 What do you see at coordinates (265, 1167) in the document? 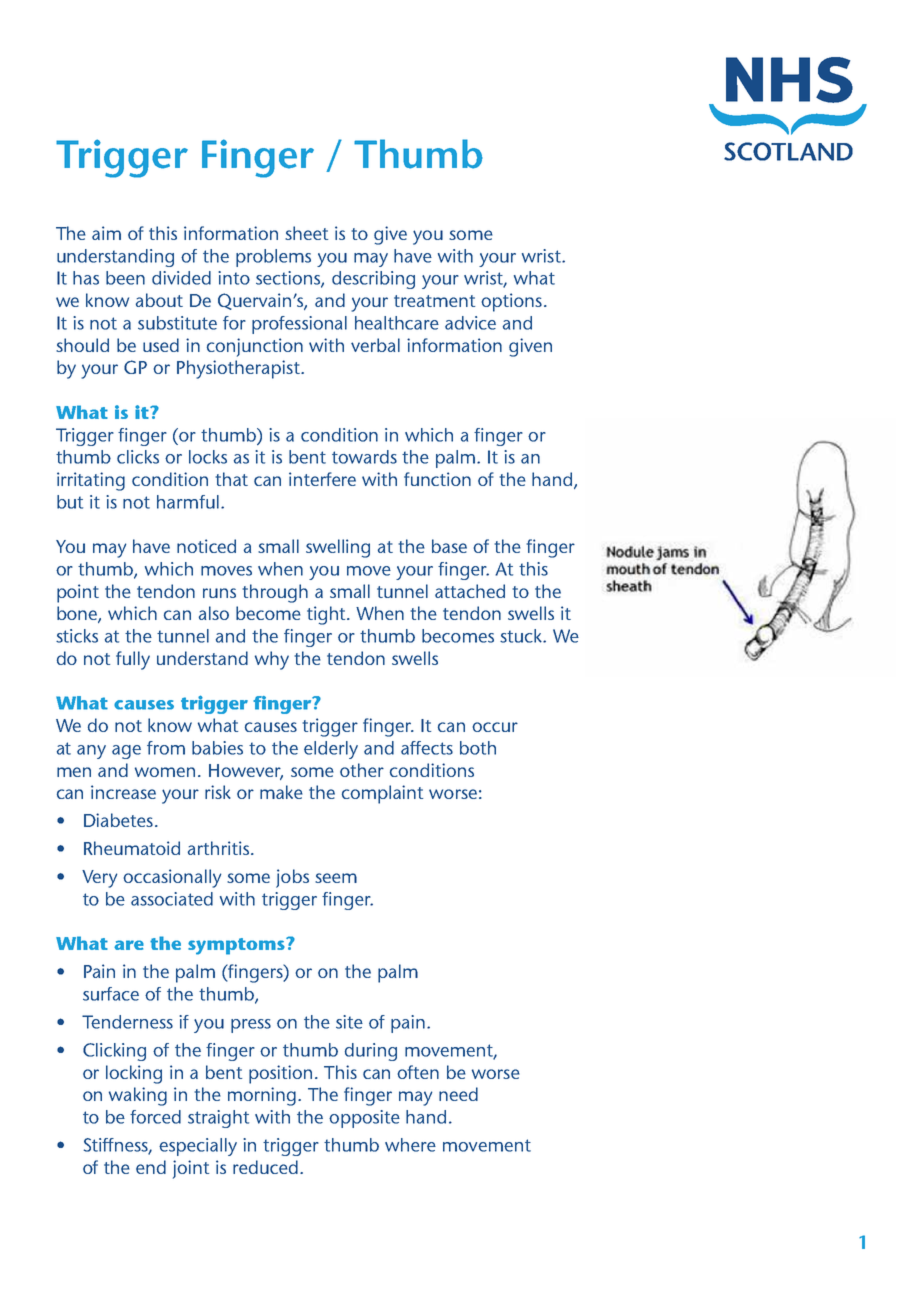
I see `reduced` at bounding box center [265, 1167].
